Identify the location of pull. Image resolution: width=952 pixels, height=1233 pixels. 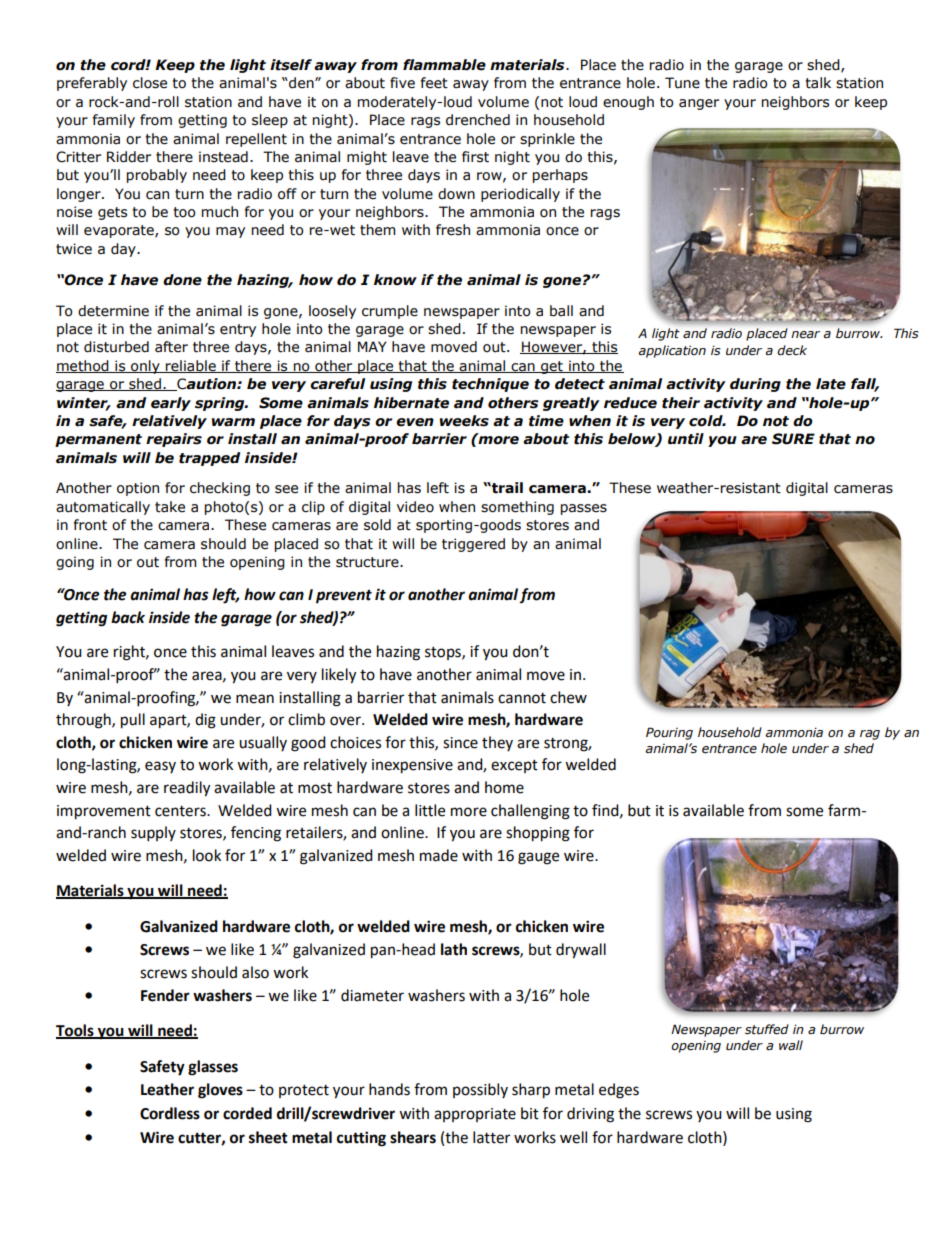
(133, 721).
